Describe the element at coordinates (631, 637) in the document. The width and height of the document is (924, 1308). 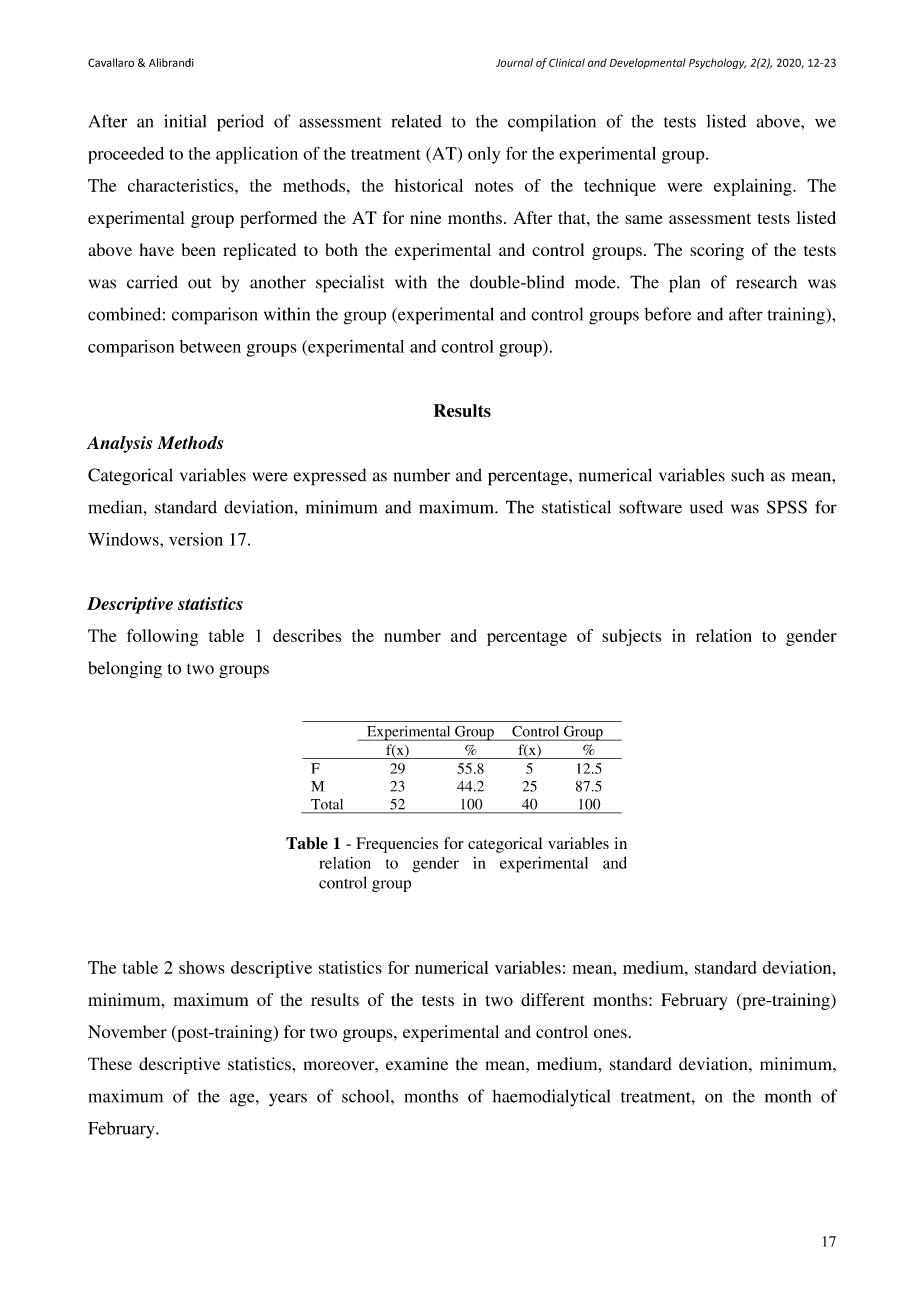
I see `subjects` at that location.
